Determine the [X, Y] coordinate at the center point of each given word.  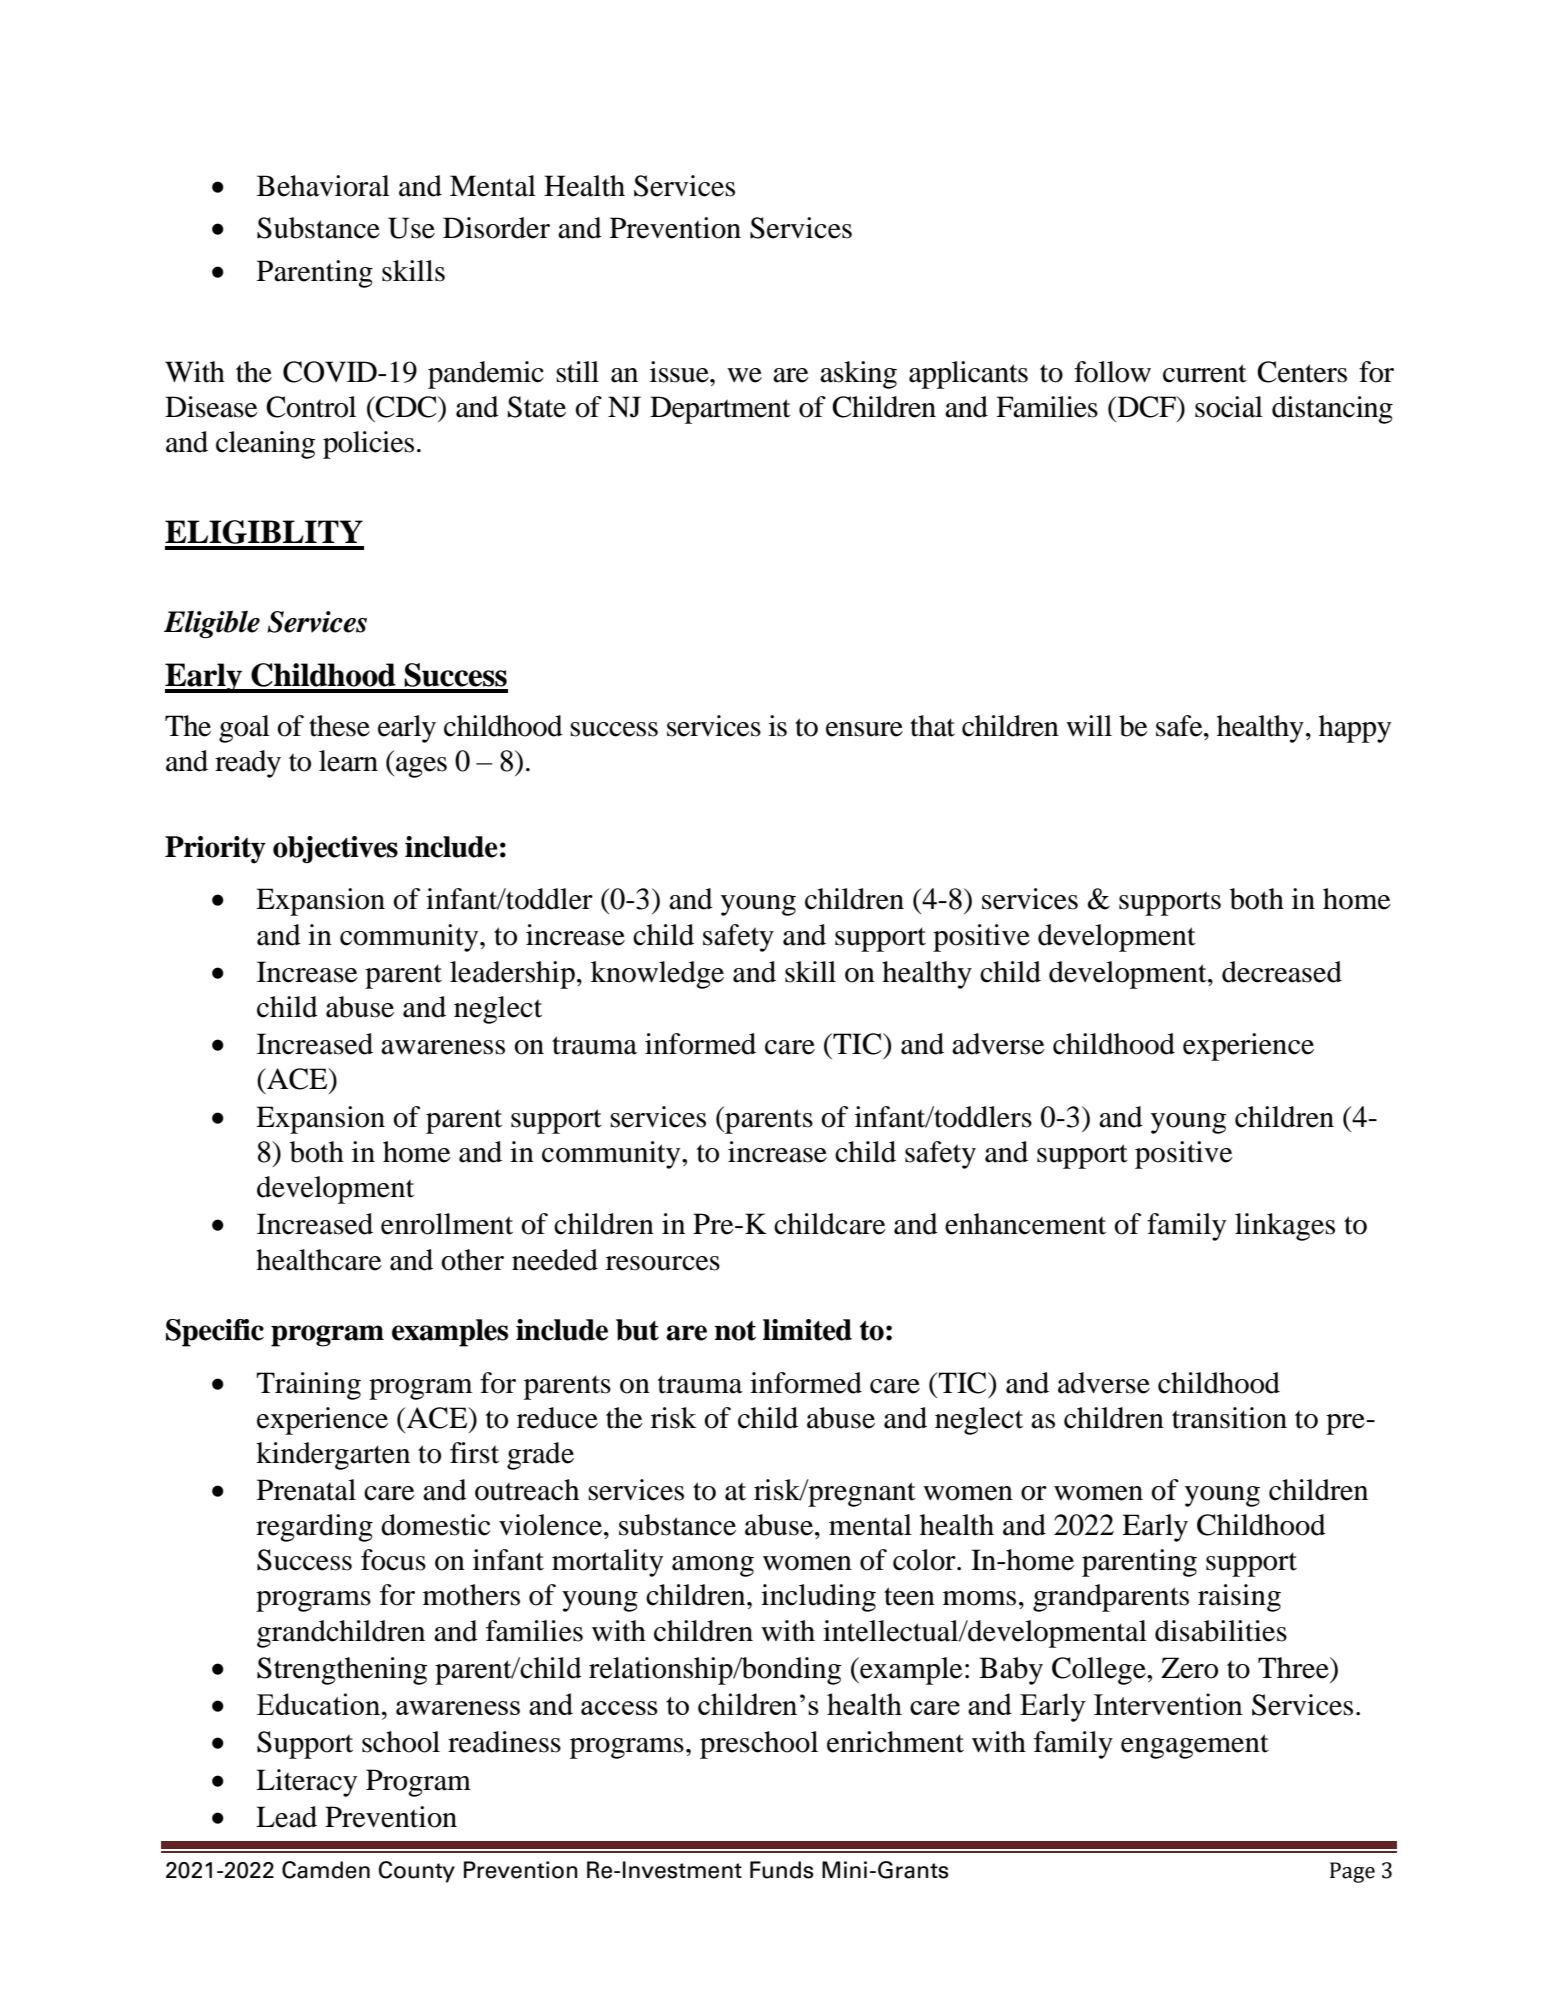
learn [348, 761]
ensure [864, 729]
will [1089, 725]
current [1205, 373]
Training [308, 1386]
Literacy [306, 1783]
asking [858, 375]
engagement [1195, 1746]
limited [807, 1330]
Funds [782, 1870]
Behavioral [323, 186]
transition [1229, 1418]
